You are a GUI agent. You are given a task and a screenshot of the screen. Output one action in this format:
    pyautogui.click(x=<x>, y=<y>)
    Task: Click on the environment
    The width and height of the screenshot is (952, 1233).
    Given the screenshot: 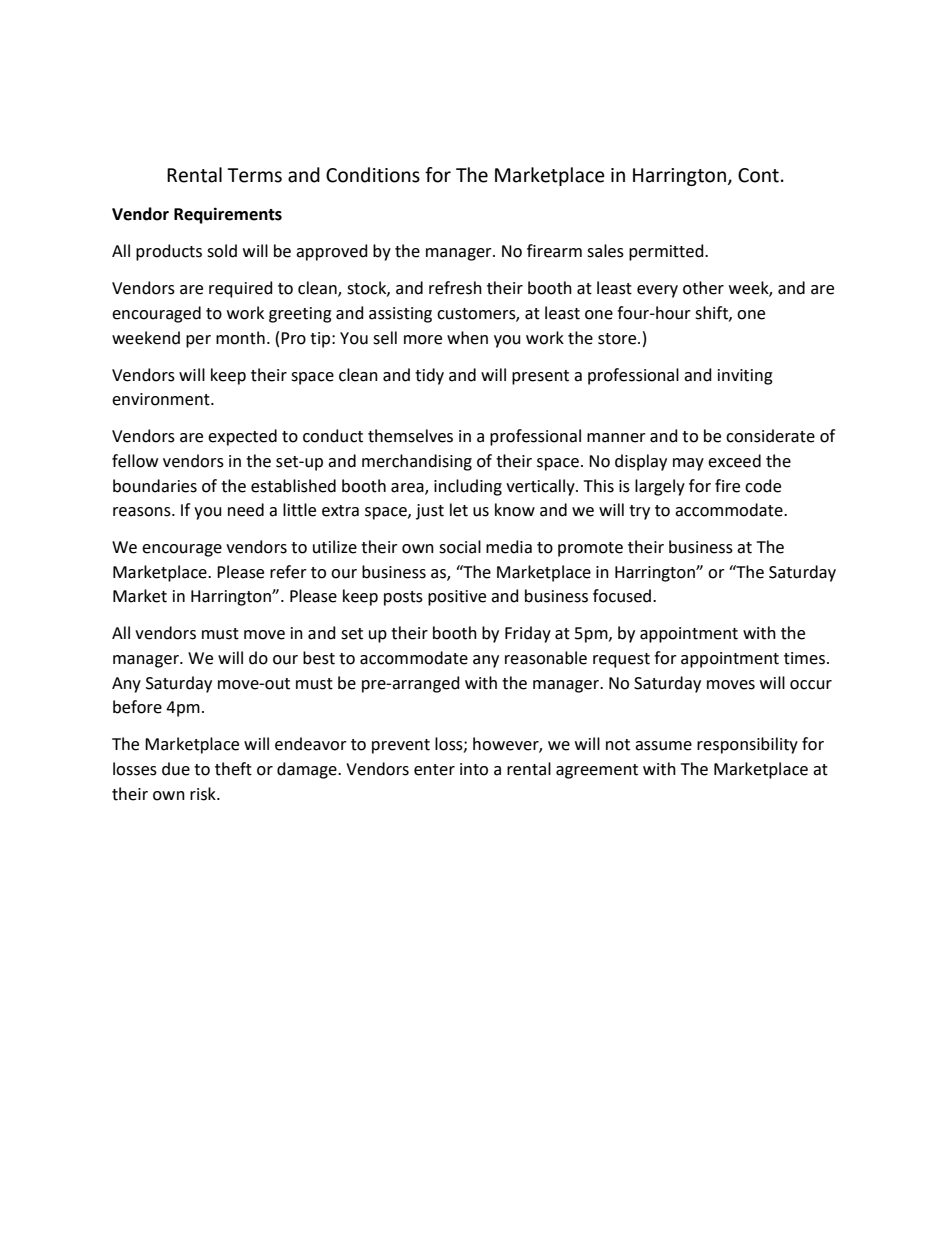 What is the action you would take?
    pyautogui.click(x=162, y=399)
